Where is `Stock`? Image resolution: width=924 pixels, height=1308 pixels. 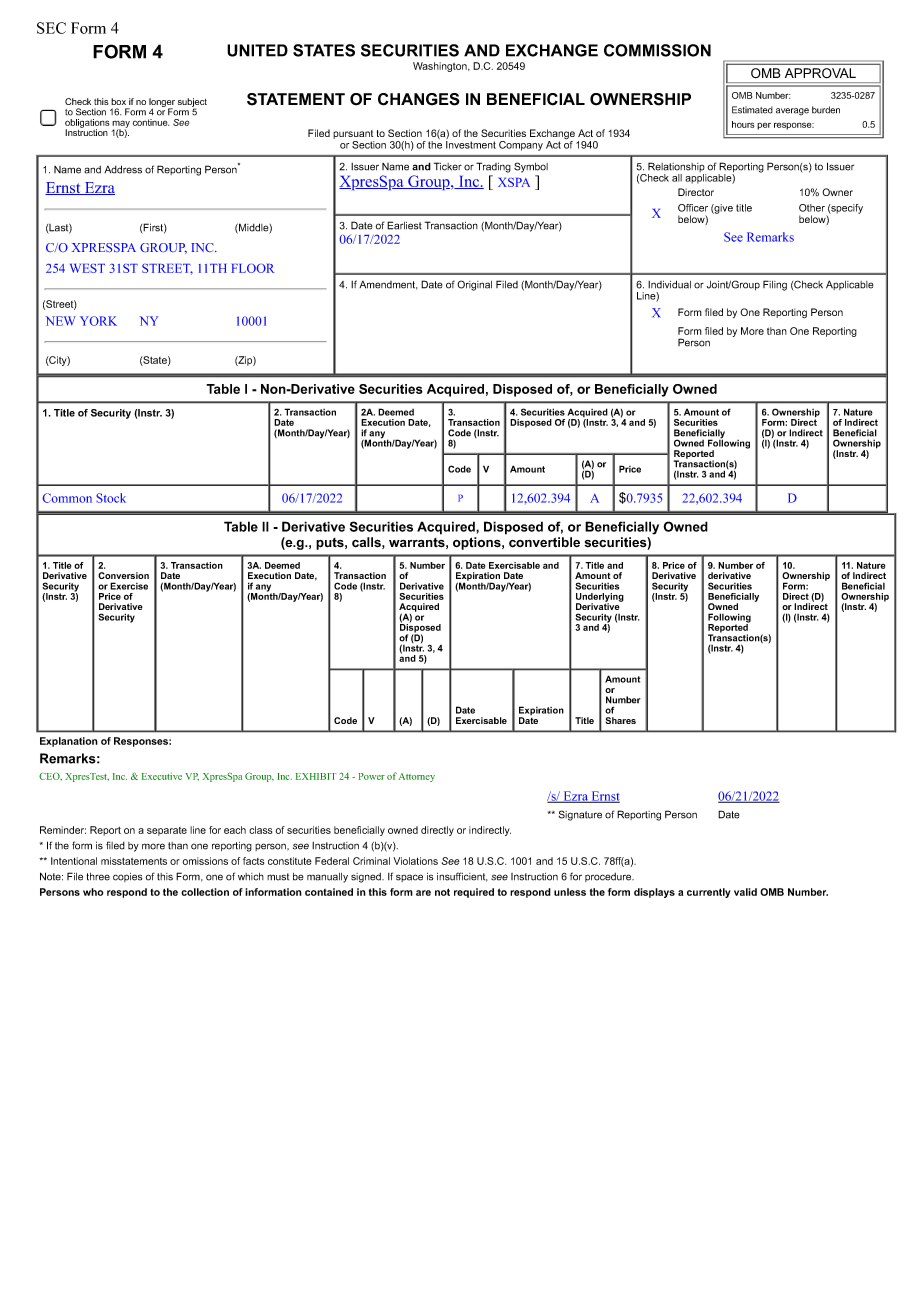
Stock is located at coordinates (111, 498).
